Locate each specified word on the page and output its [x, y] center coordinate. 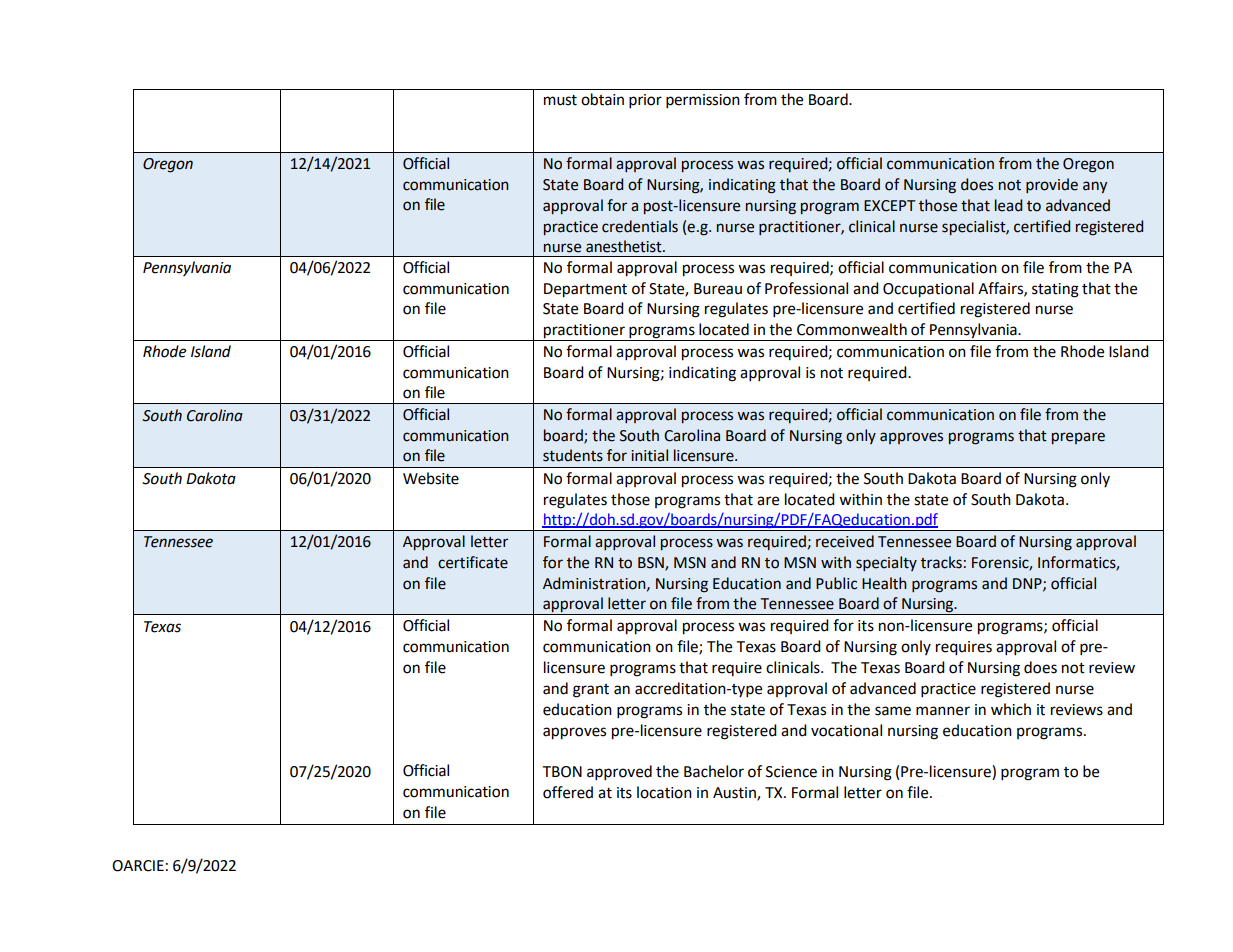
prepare [1078, 438]
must [560, 100]
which [1011, 709]
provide [1052, 185]
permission [703, 101]
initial [649, 455]
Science [791, 772]
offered [568, 792]
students [573, 455]
